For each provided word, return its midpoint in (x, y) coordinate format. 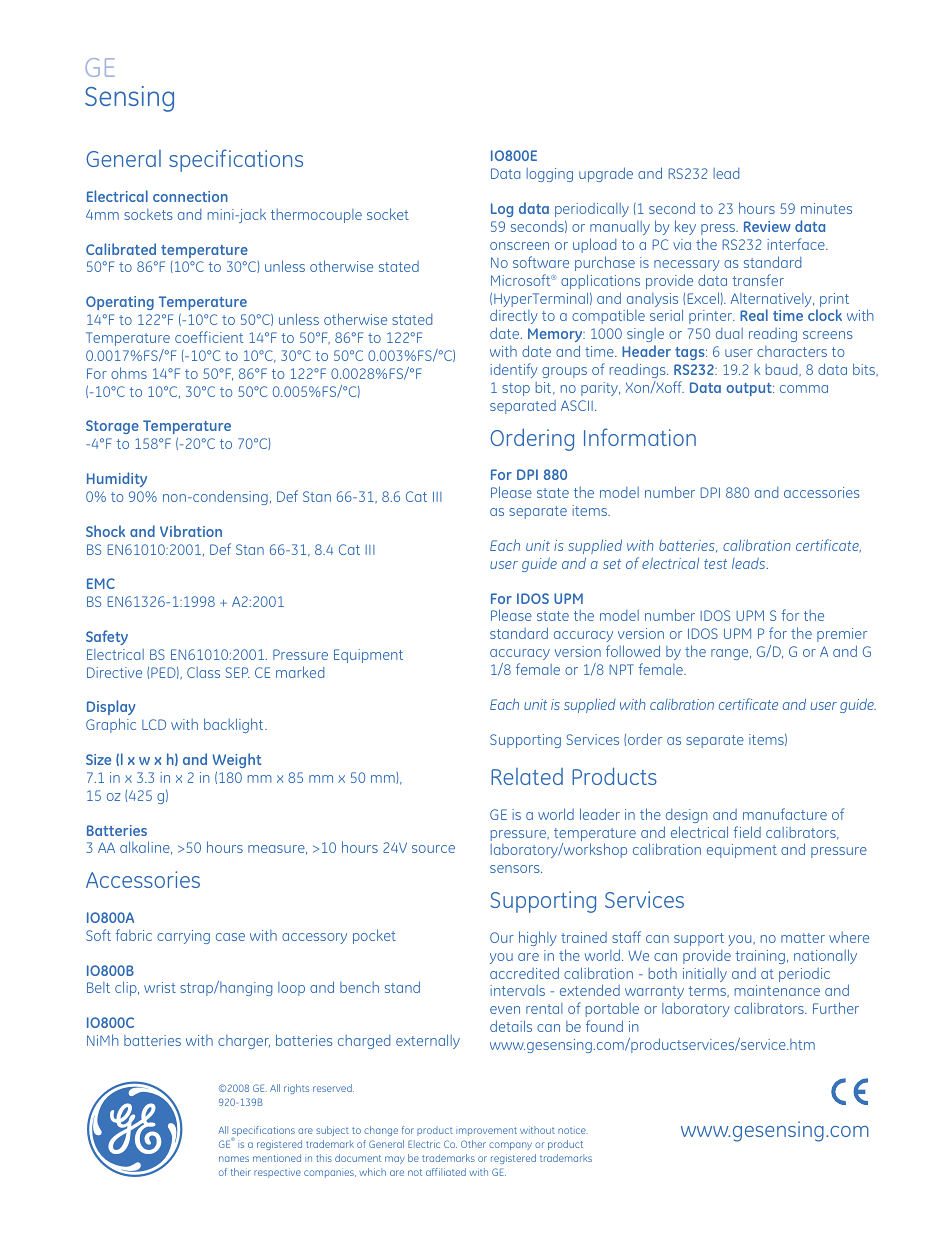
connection (190, 196)
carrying (183, 937)
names (234, 1159)
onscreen (519, 246)
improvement (486, 1131)
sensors (516, 869)
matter (803, 938)
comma (804, 389)
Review (767, 226)
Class (203, 672)
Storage (112, 427)
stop (516, 389)
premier (842, 637)
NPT (621, 669)
